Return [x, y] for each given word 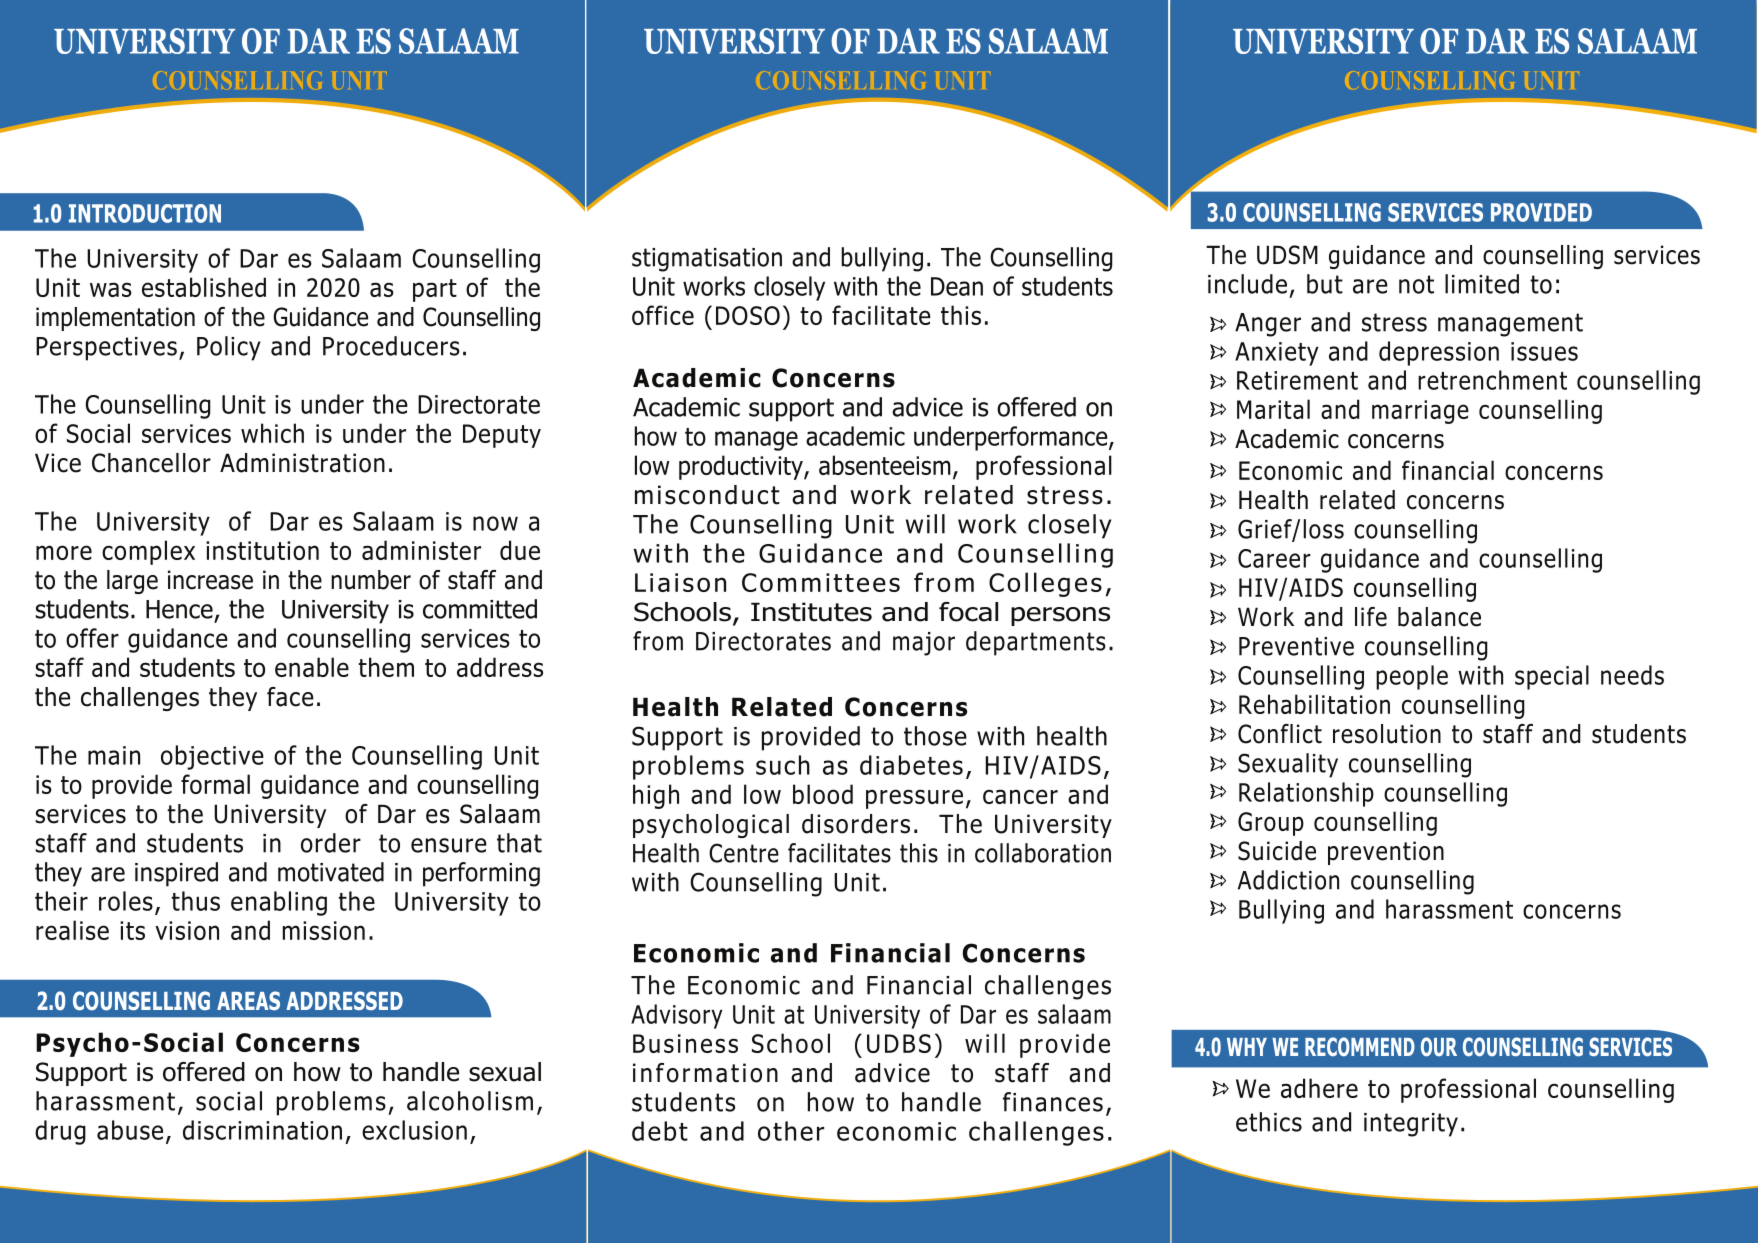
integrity [1411, 1125]
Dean [957, 286]
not [1416, 284]
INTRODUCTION [145, 213]
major [924, 644]
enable [312, 667]
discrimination [262, 1130]
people [1412, 677]
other [791, 1131]
